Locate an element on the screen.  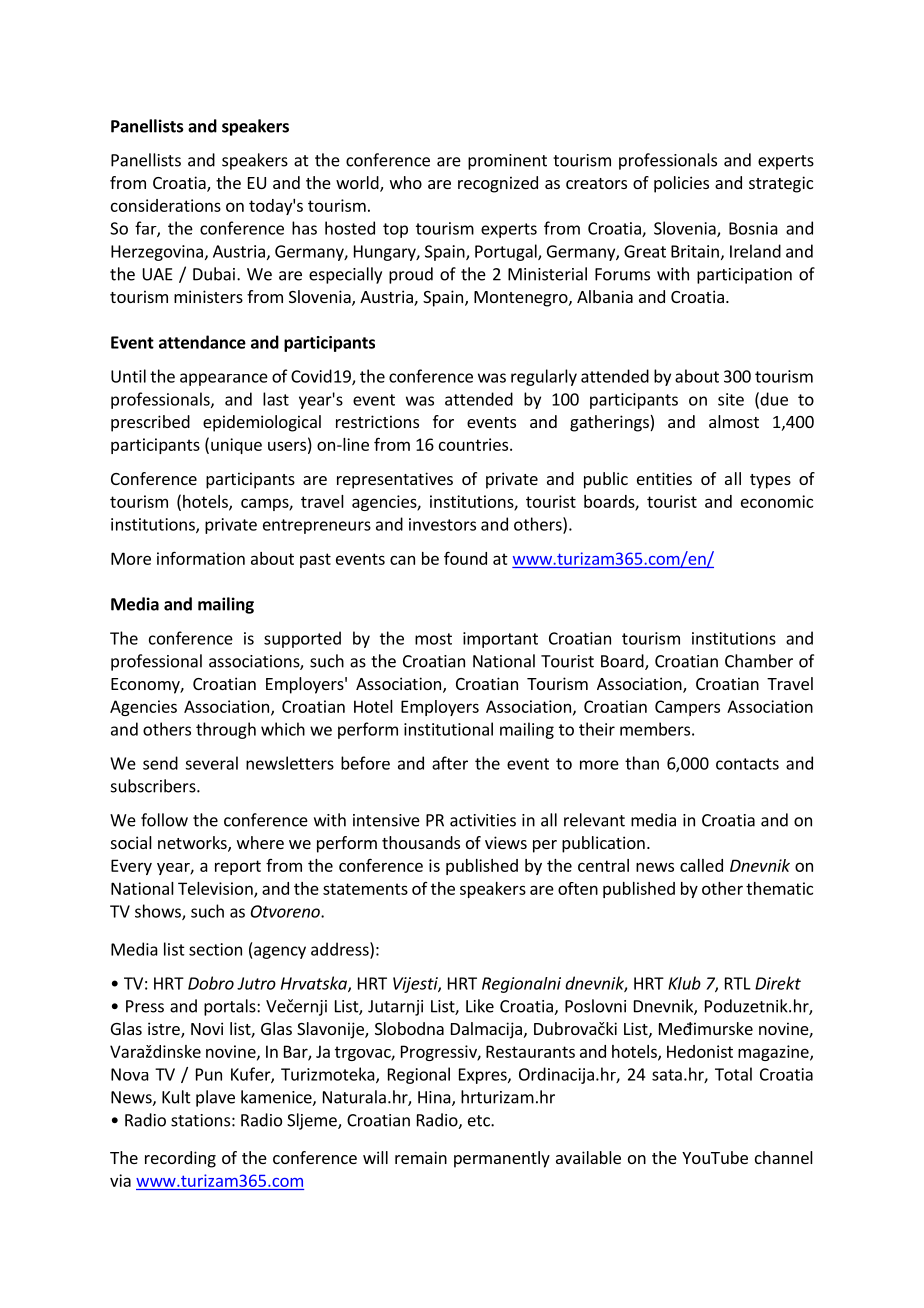
investors is located at coordinates (442, 524).
